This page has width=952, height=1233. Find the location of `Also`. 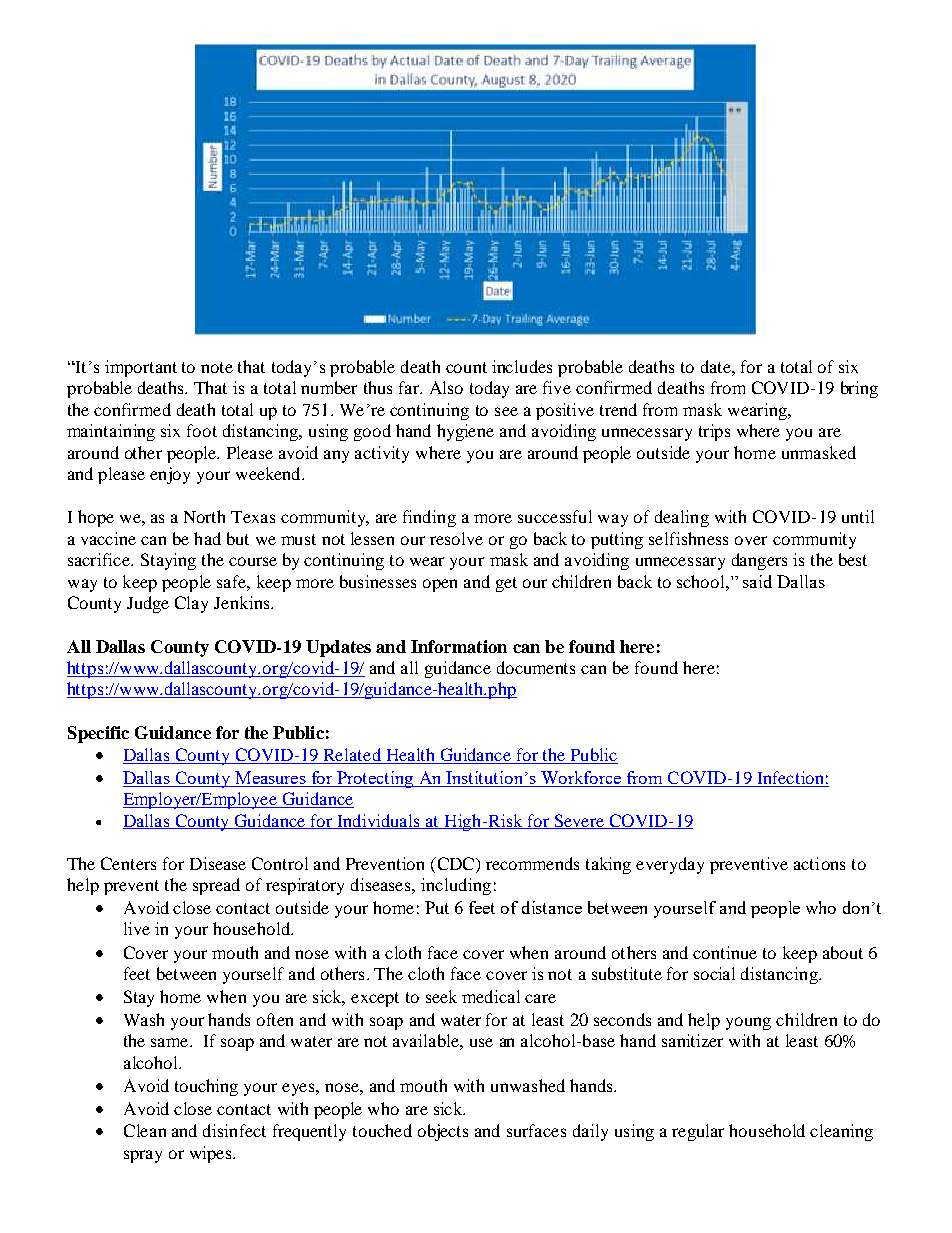

Also is located at coordinates (446, 387).
